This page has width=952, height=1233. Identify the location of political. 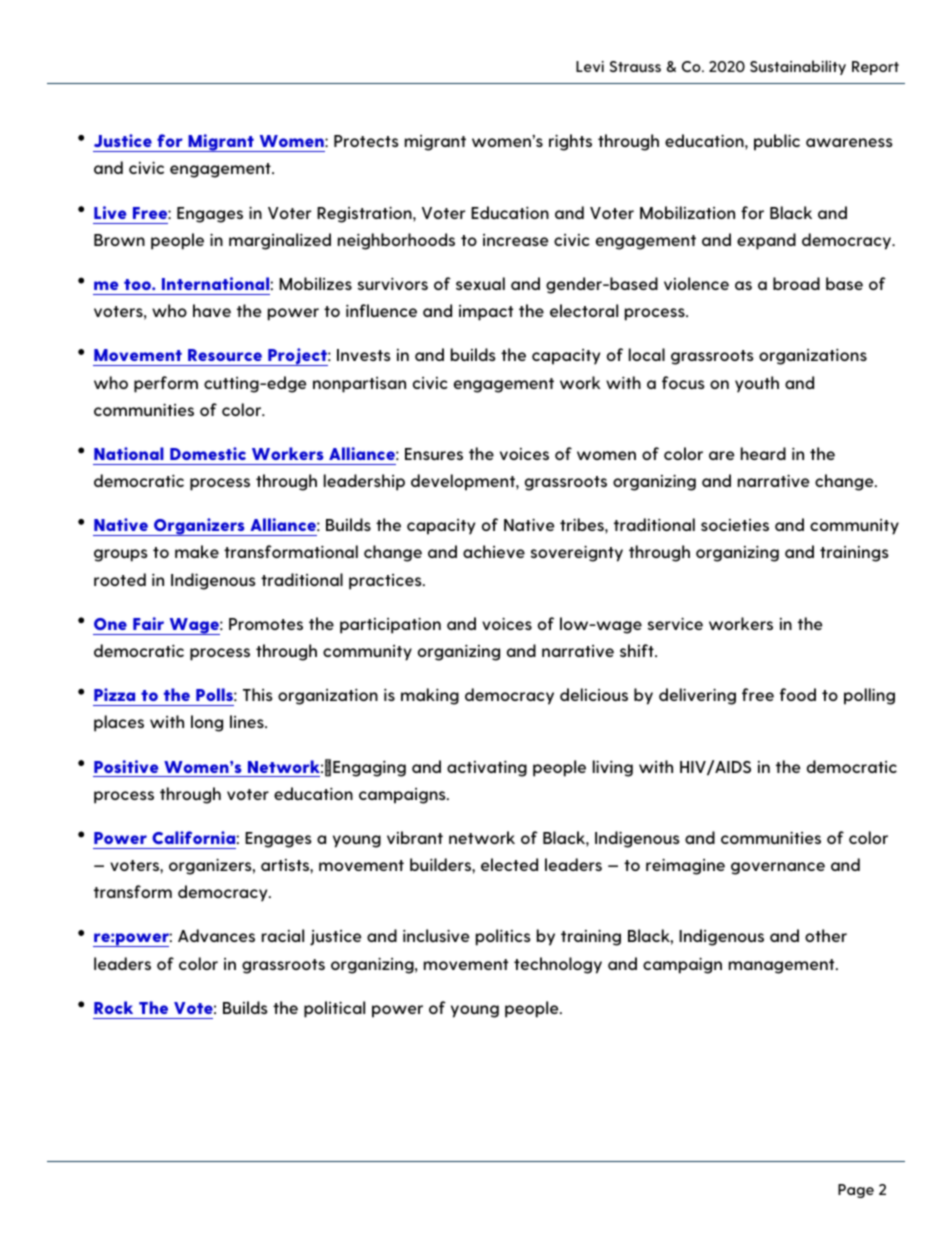
(334, 1009).
